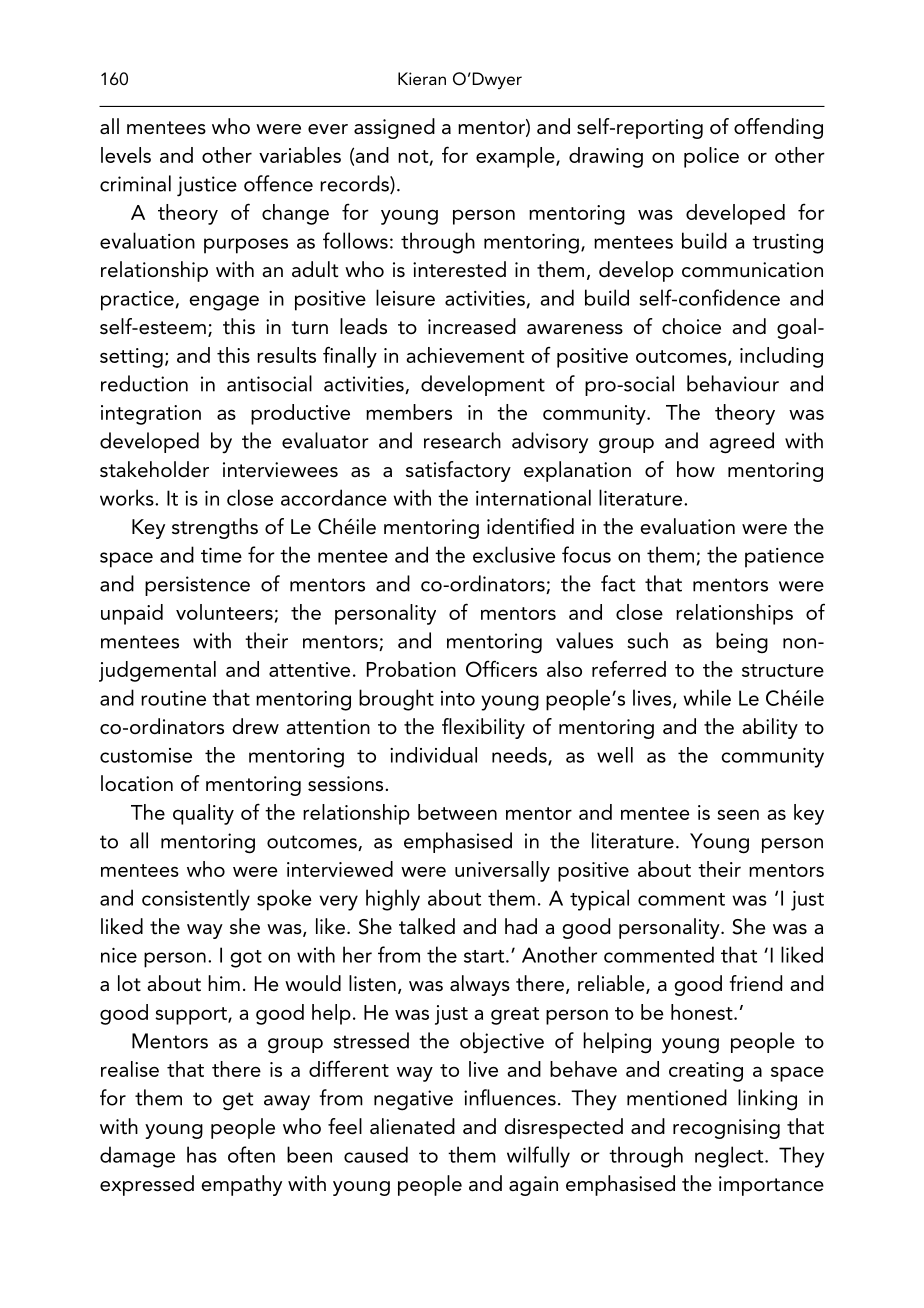 This document has width=924, height=1308. What do you see at coordinates (224, 612) in the document?
I see `volunteers` at bounding box center [224, 612].
